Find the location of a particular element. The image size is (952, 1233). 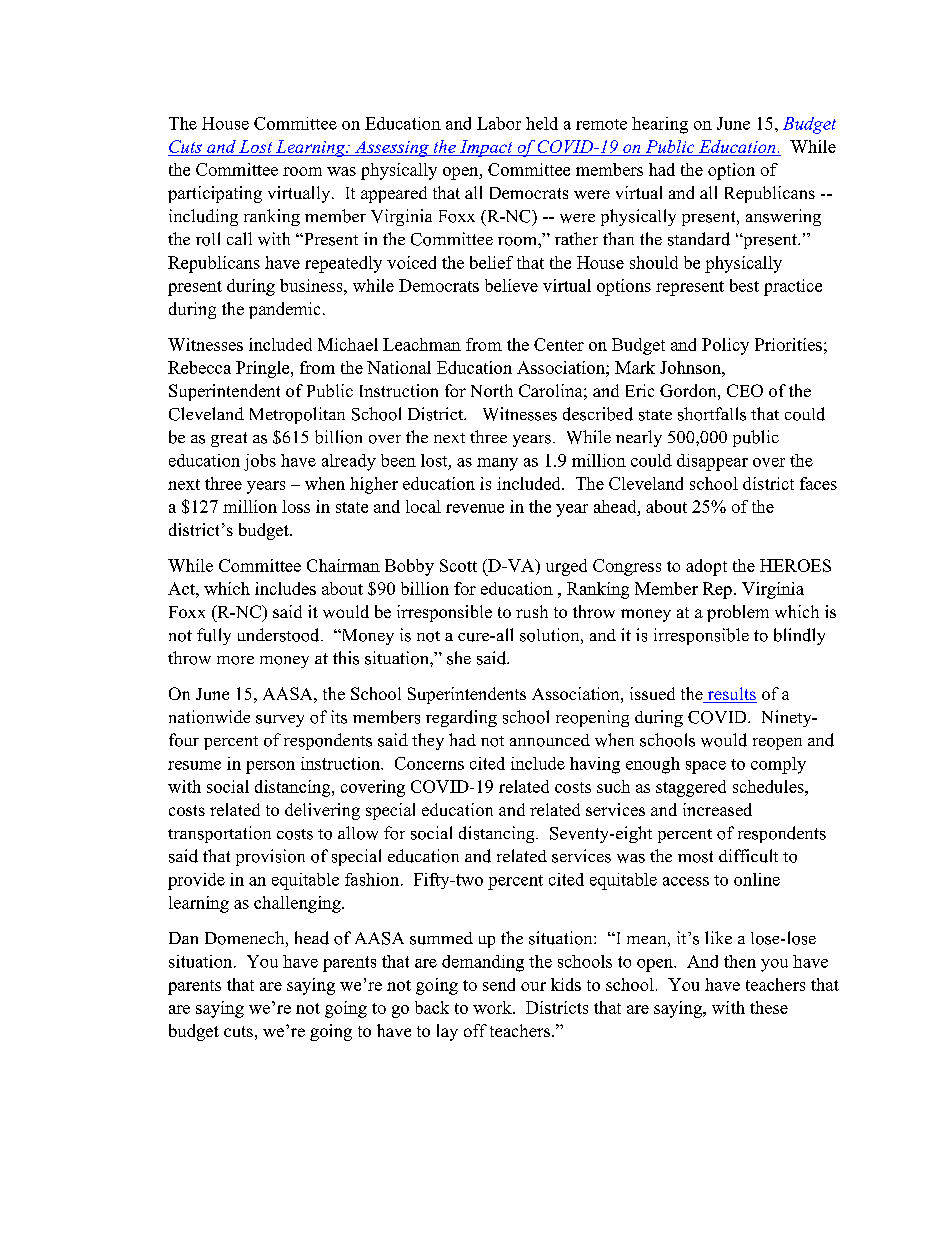

Scott is located at coordinates (458, 565).
